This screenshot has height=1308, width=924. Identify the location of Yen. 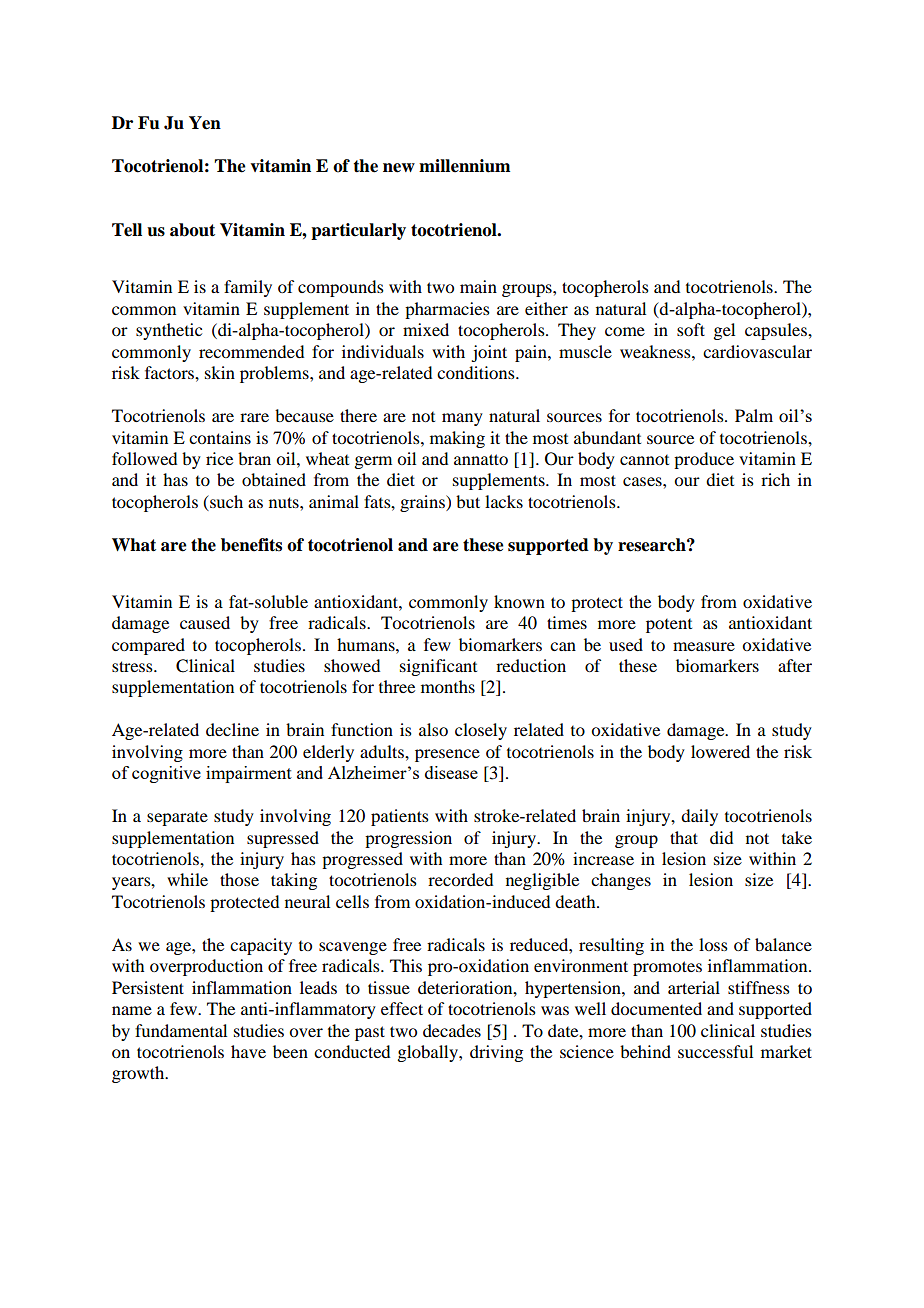
(205, 123).
